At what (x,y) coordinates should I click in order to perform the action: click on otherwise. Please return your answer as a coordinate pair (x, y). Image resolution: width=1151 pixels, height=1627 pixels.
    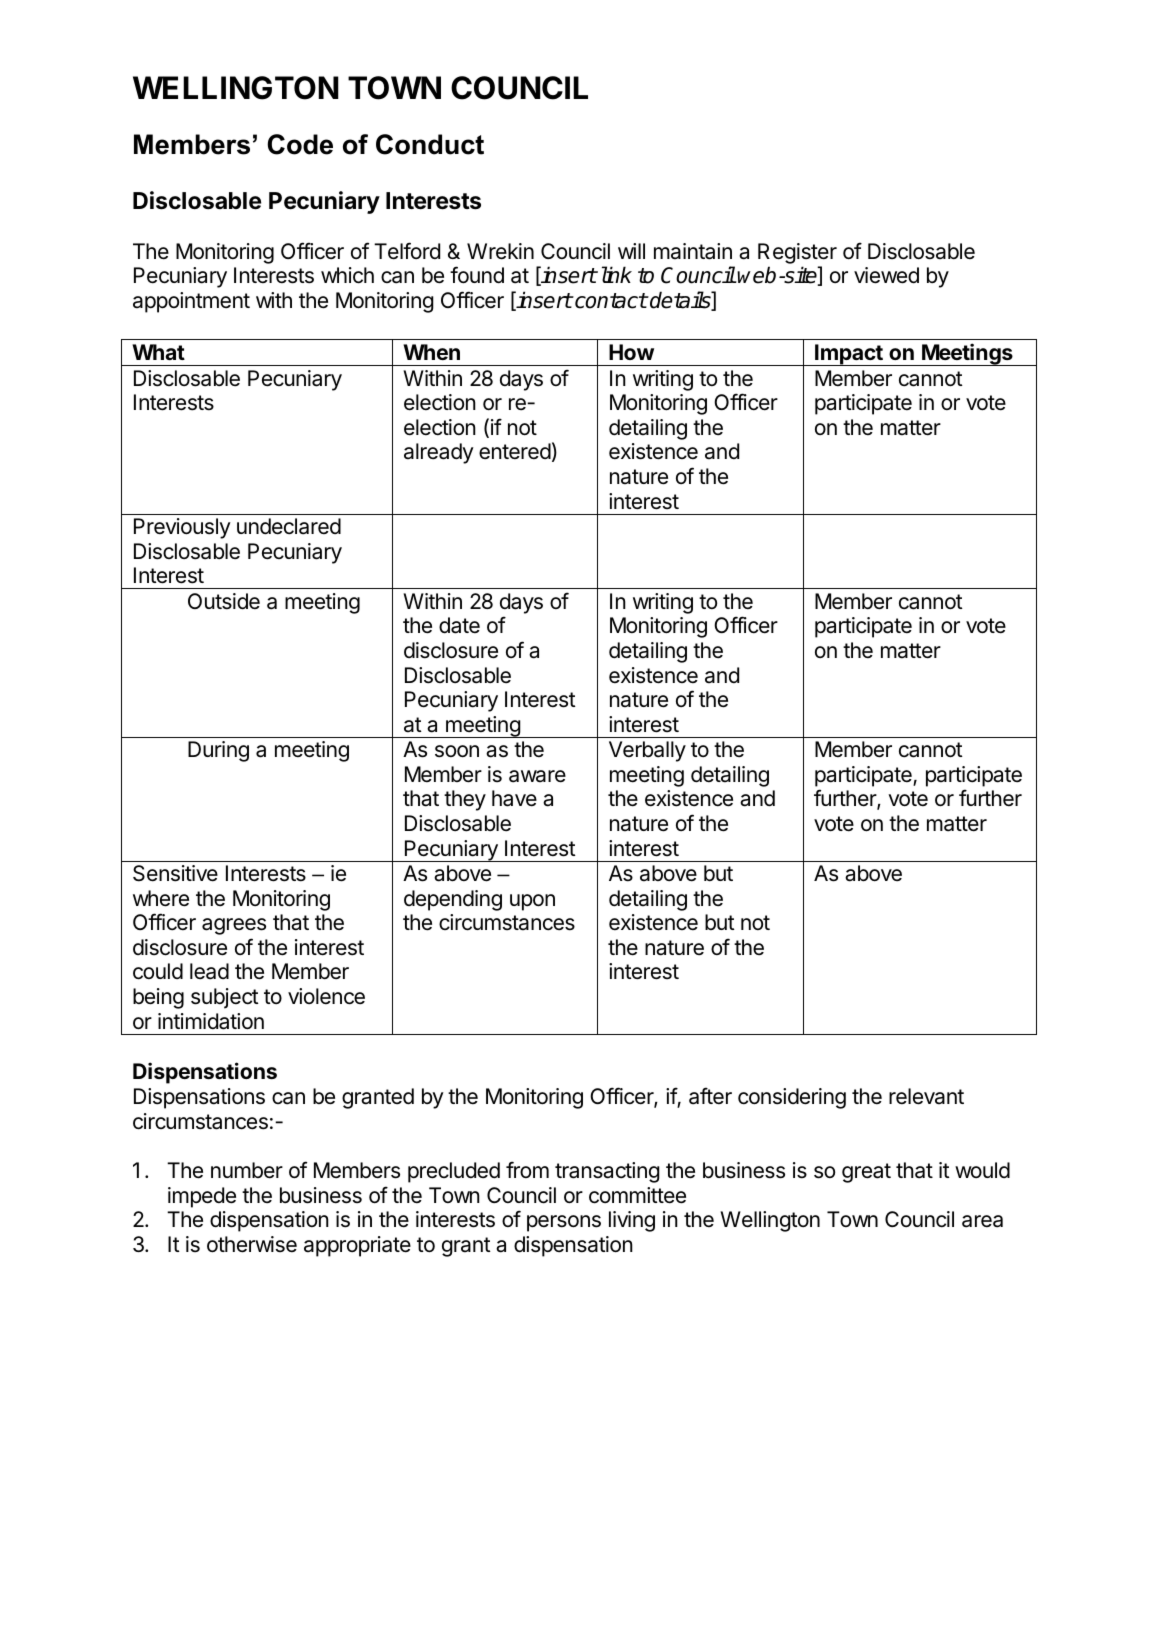
    Looking at the image, I should click on (252, 1244).
